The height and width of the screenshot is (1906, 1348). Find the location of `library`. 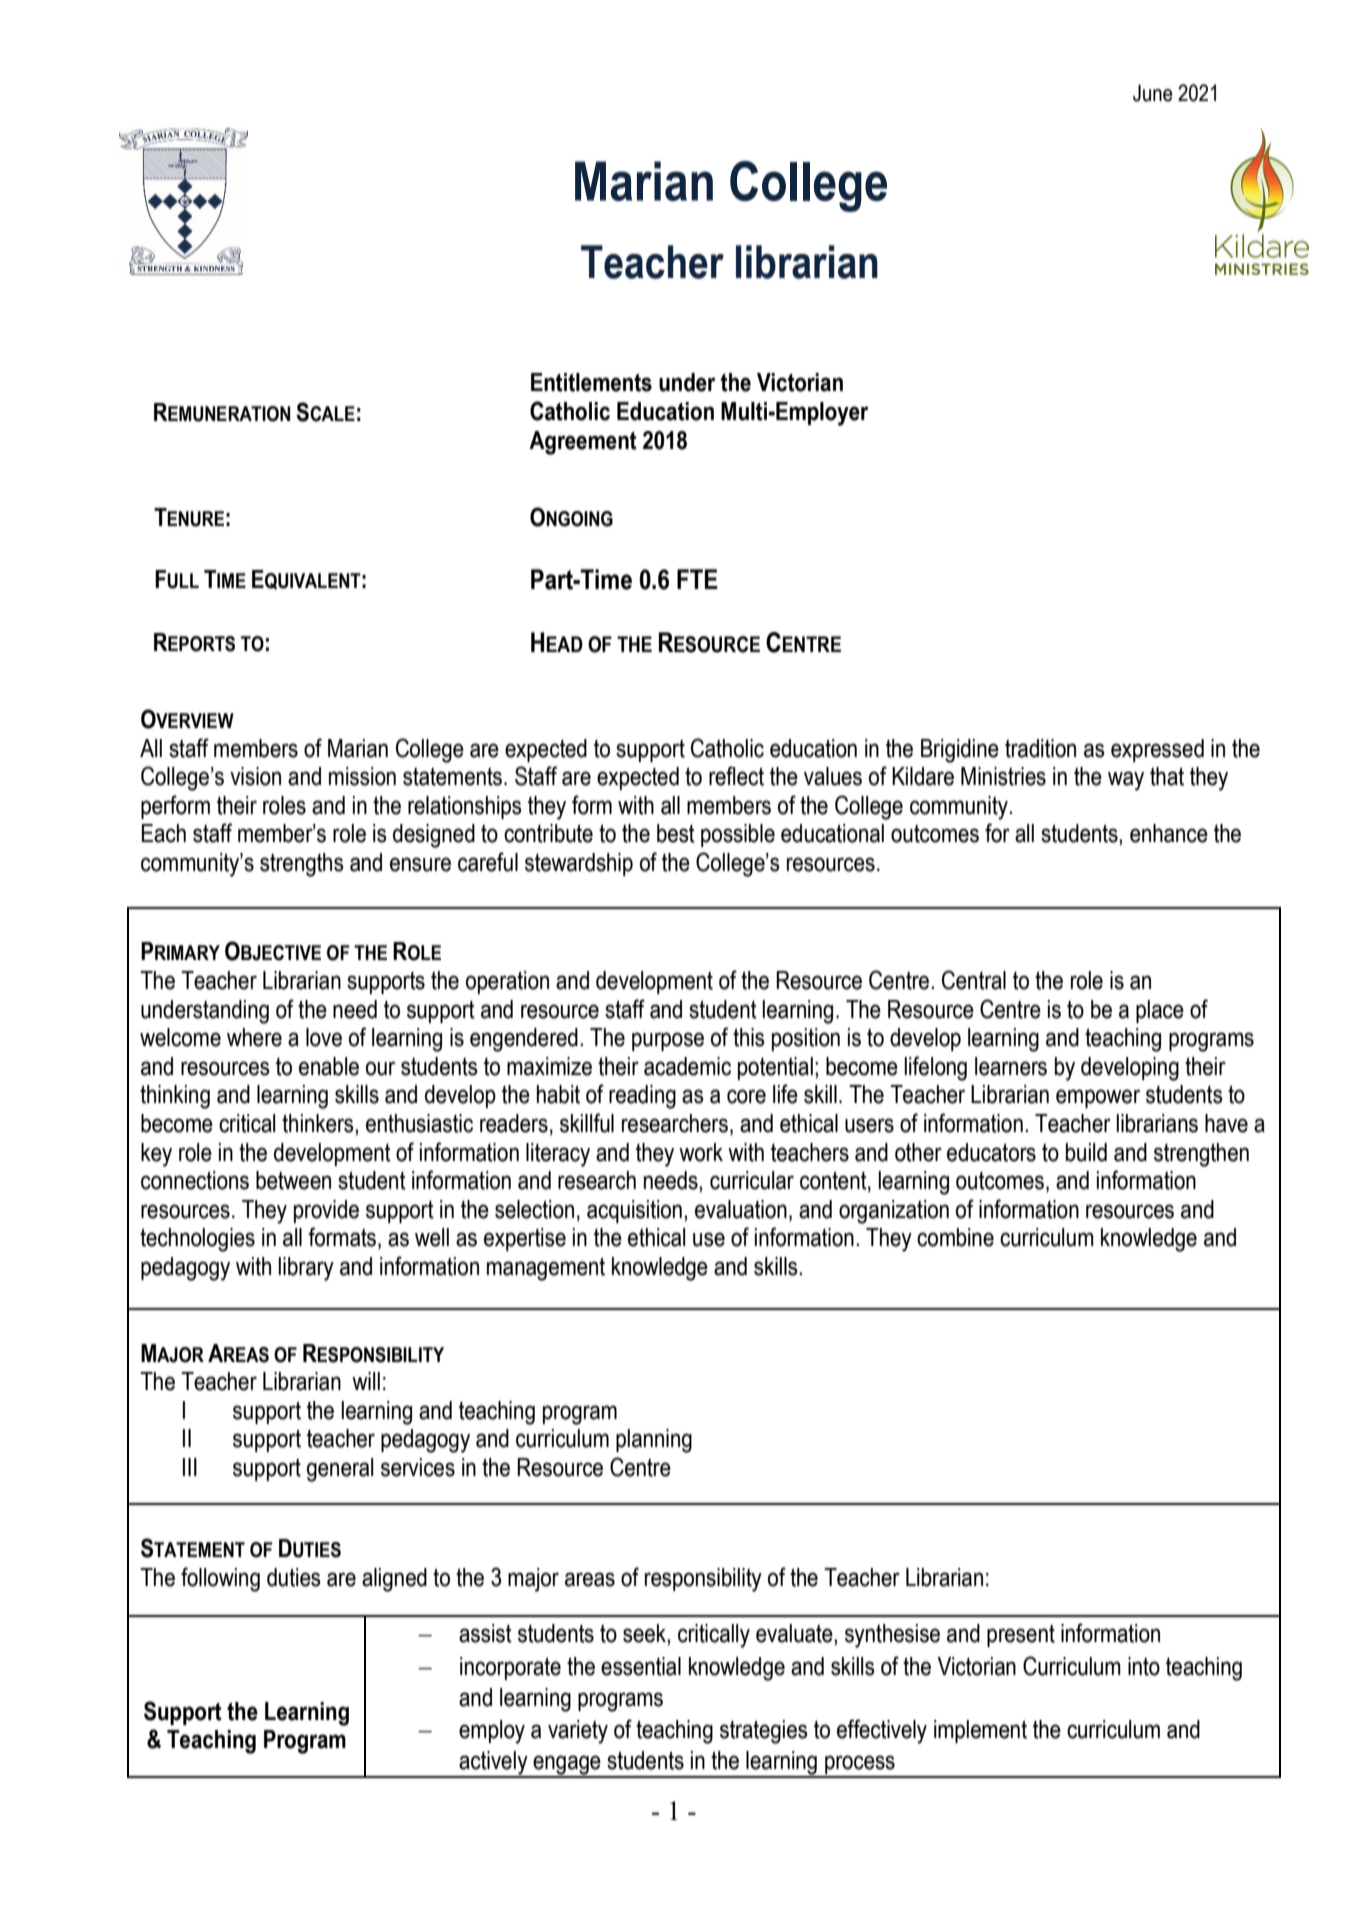

library is located at coordinates (306, 1269).
